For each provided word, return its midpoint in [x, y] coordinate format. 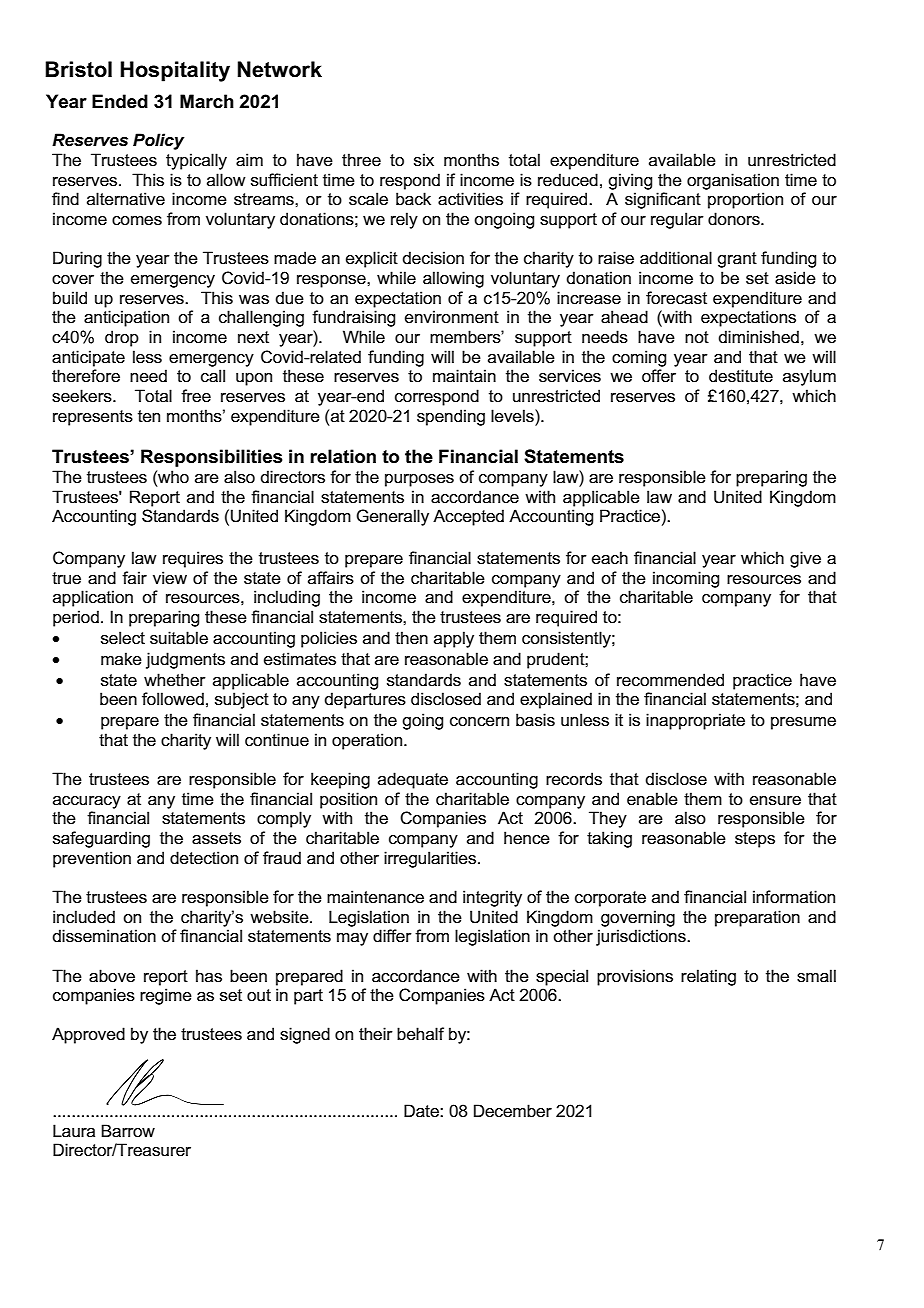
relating [708, 977]
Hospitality [175, 71]
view [170, 577]
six [424, 160]
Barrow [128, 1131]
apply [454, 639]
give [805, 559]
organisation [733, 181]
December [513, 1110]
